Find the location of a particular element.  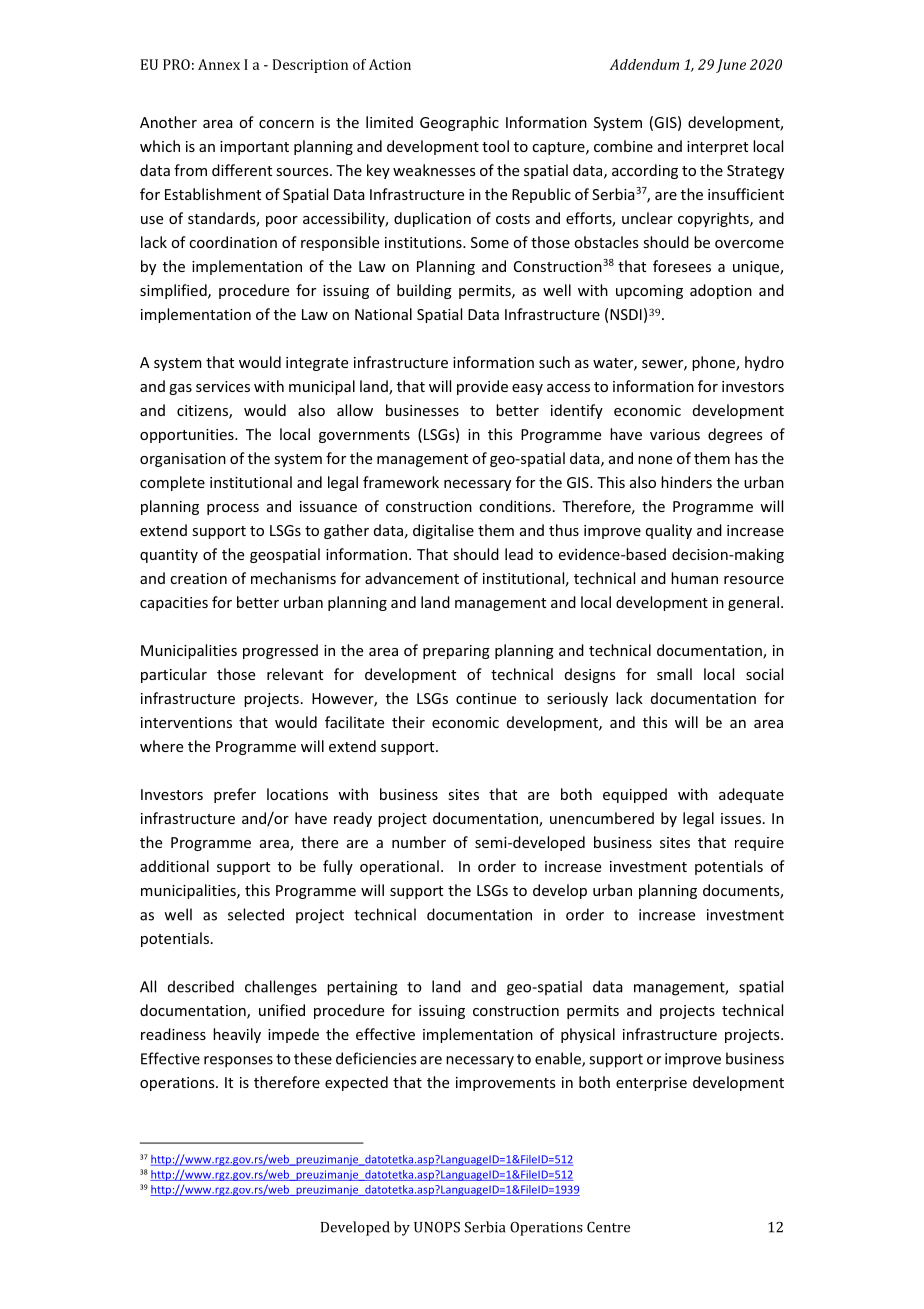

responses is located at coordinates (238, 1062).
